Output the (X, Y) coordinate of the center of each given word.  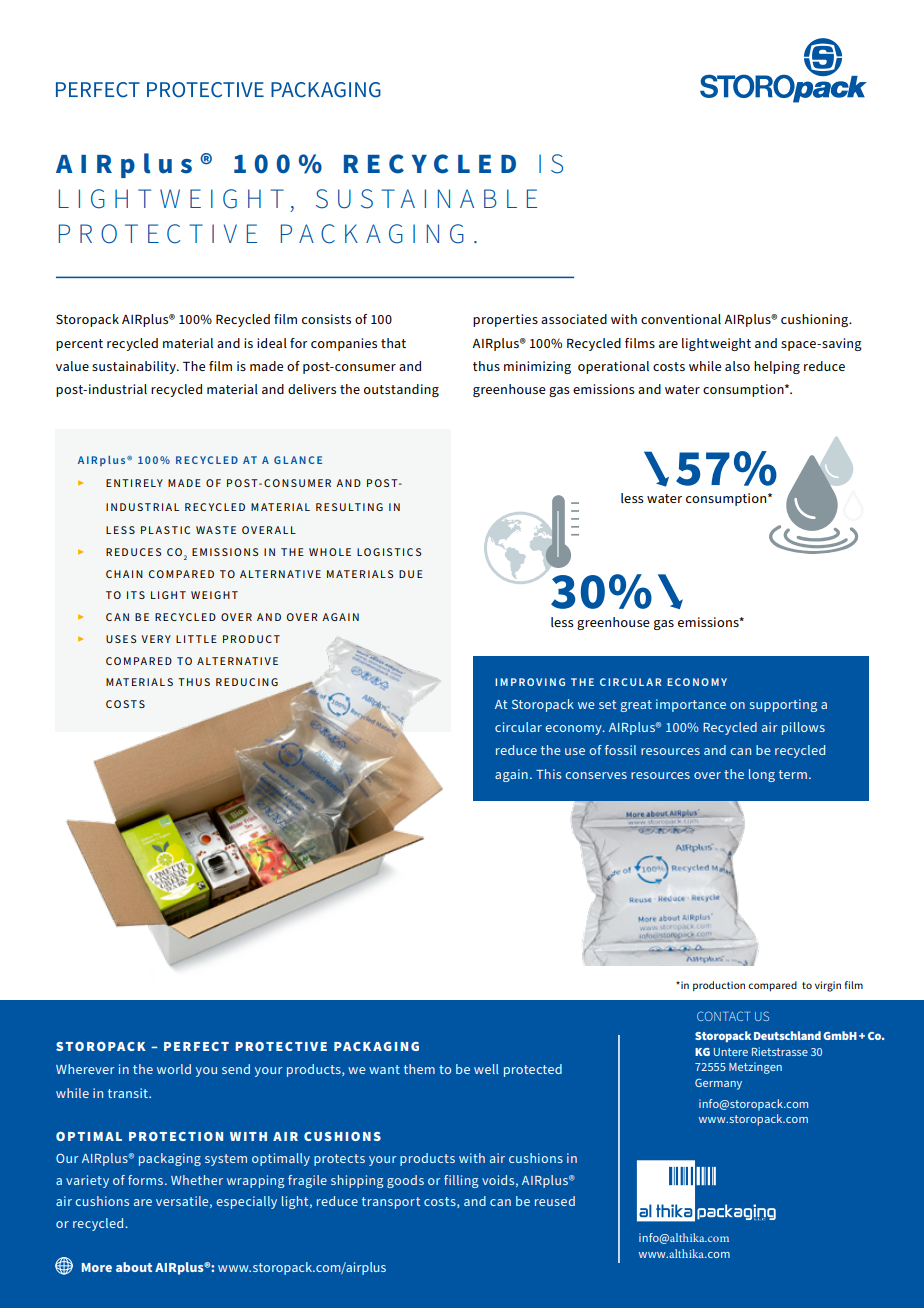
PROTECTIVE (158, 234)
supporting (783, 705)
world (174, 1069)
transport (391, 1203)
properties (505, 320)
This (549, 774)
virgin (828, 986)
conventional (681, 319)
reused (555, 1201)
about (134, 1267)
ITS (136, 595)
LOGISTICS (389, 552)
